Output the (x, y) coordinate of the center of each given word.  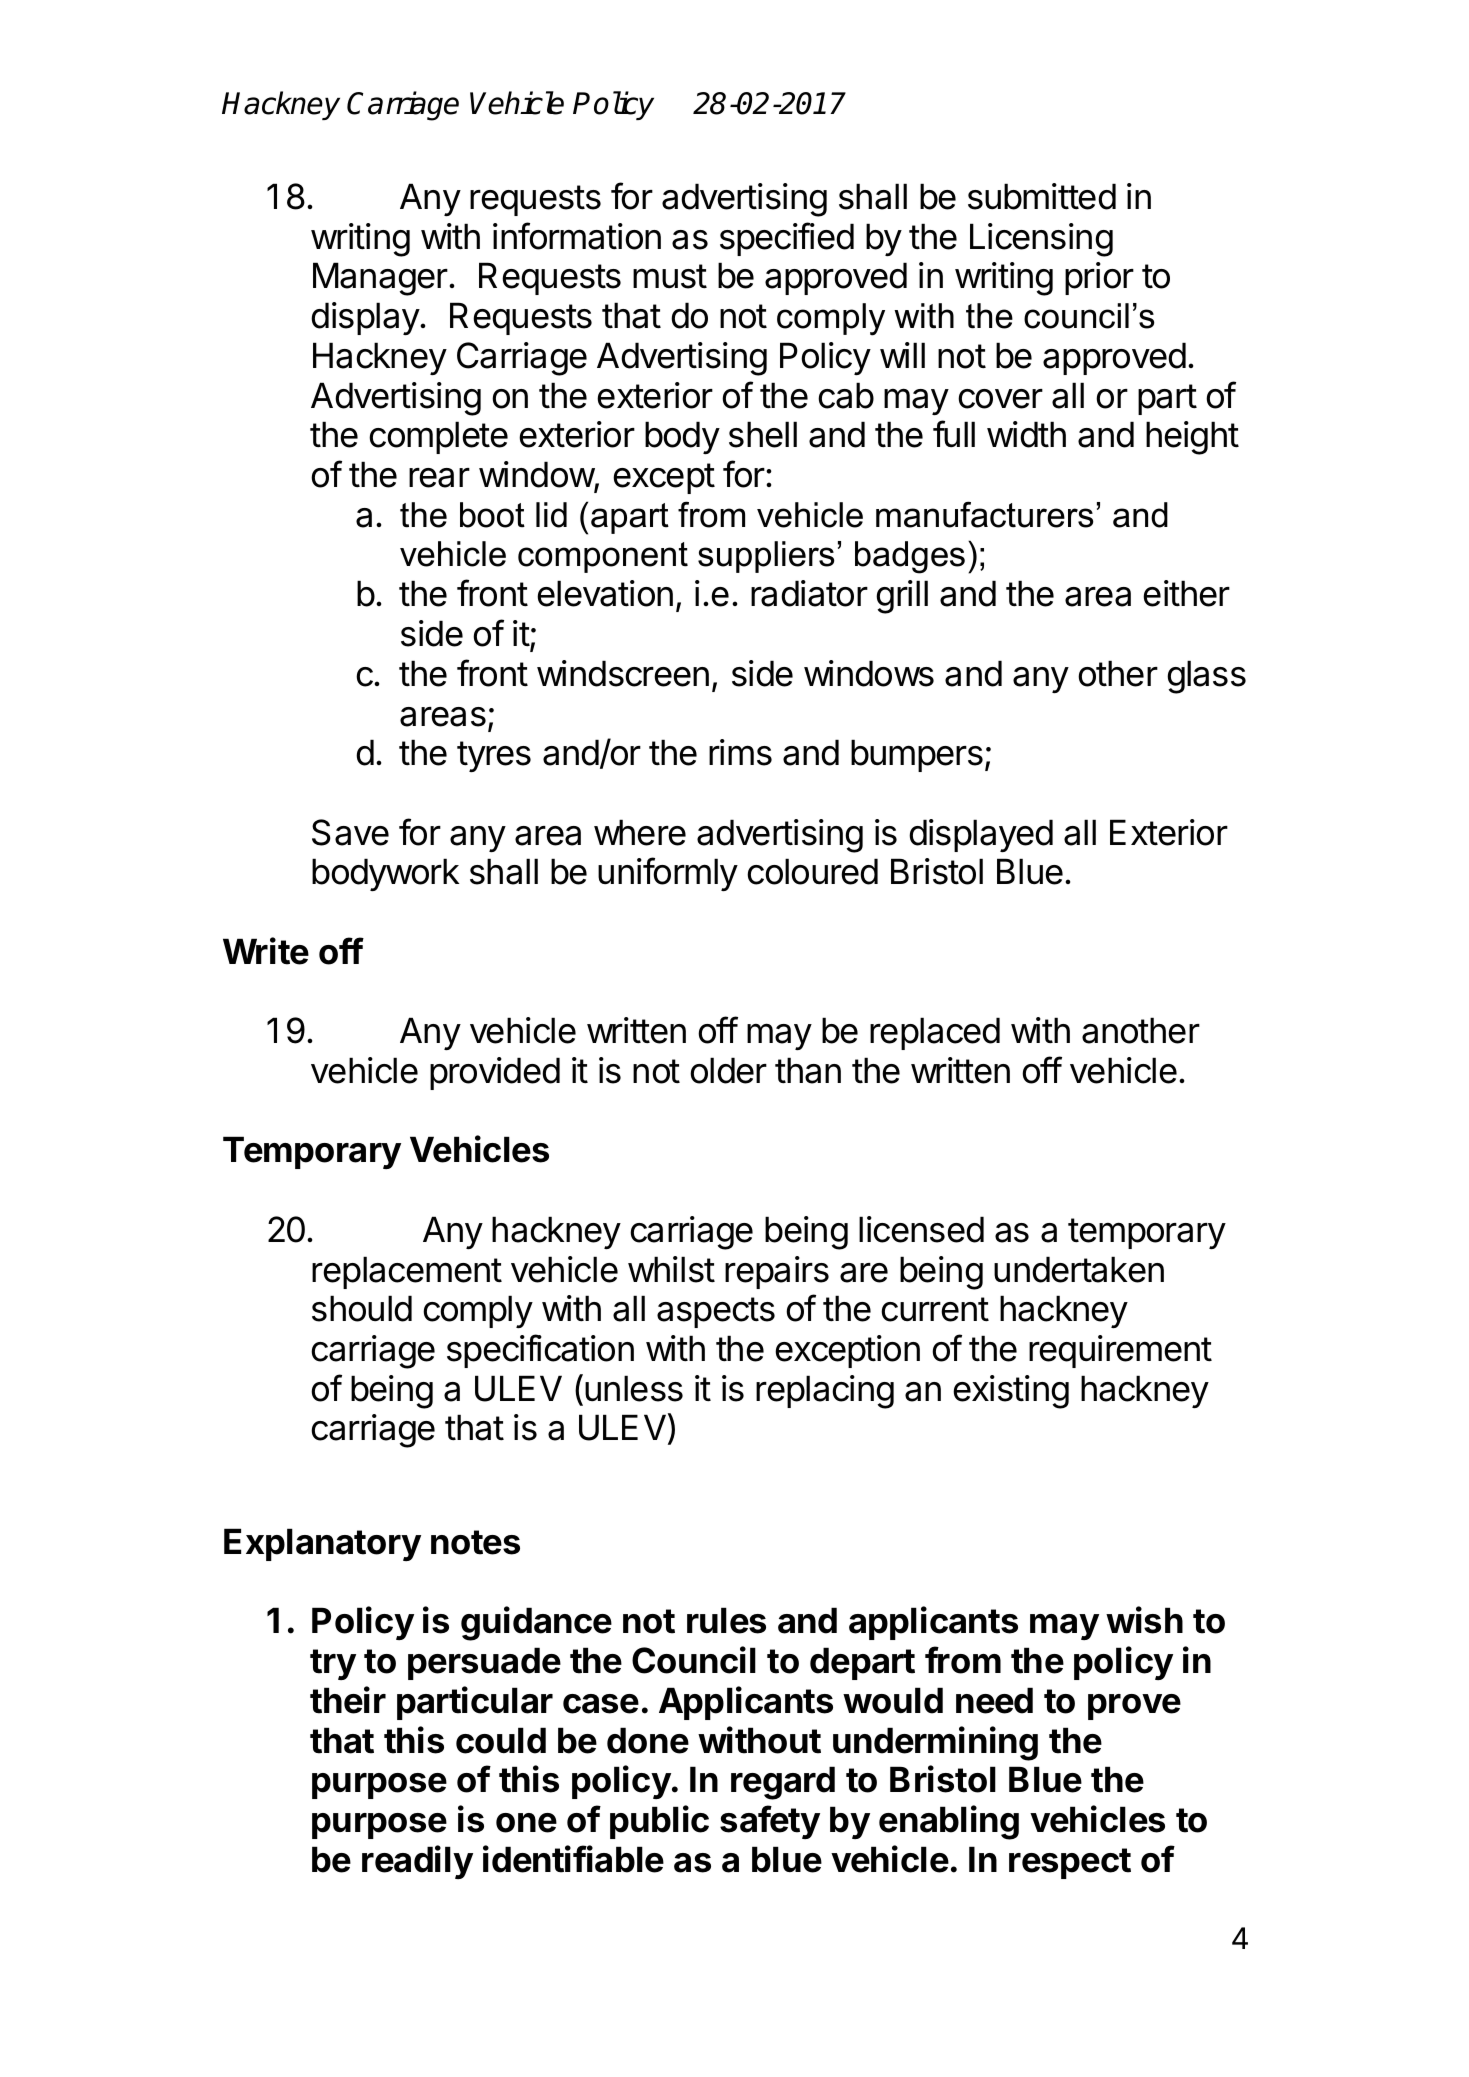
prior (1099, 278)
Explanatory (322, 1544)
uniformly (668, 874)
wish (1144, 1620)
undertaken (1079, 1269)
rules (726, 1620)
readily (417, 1862)
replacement (407, 1272)
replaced (935, 1033)
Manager (381, 279)
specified (787, 239)
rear (439, 478)
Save (350, 832)
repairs (777, 1272)
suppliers (766, 557)
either (1186, 593)
